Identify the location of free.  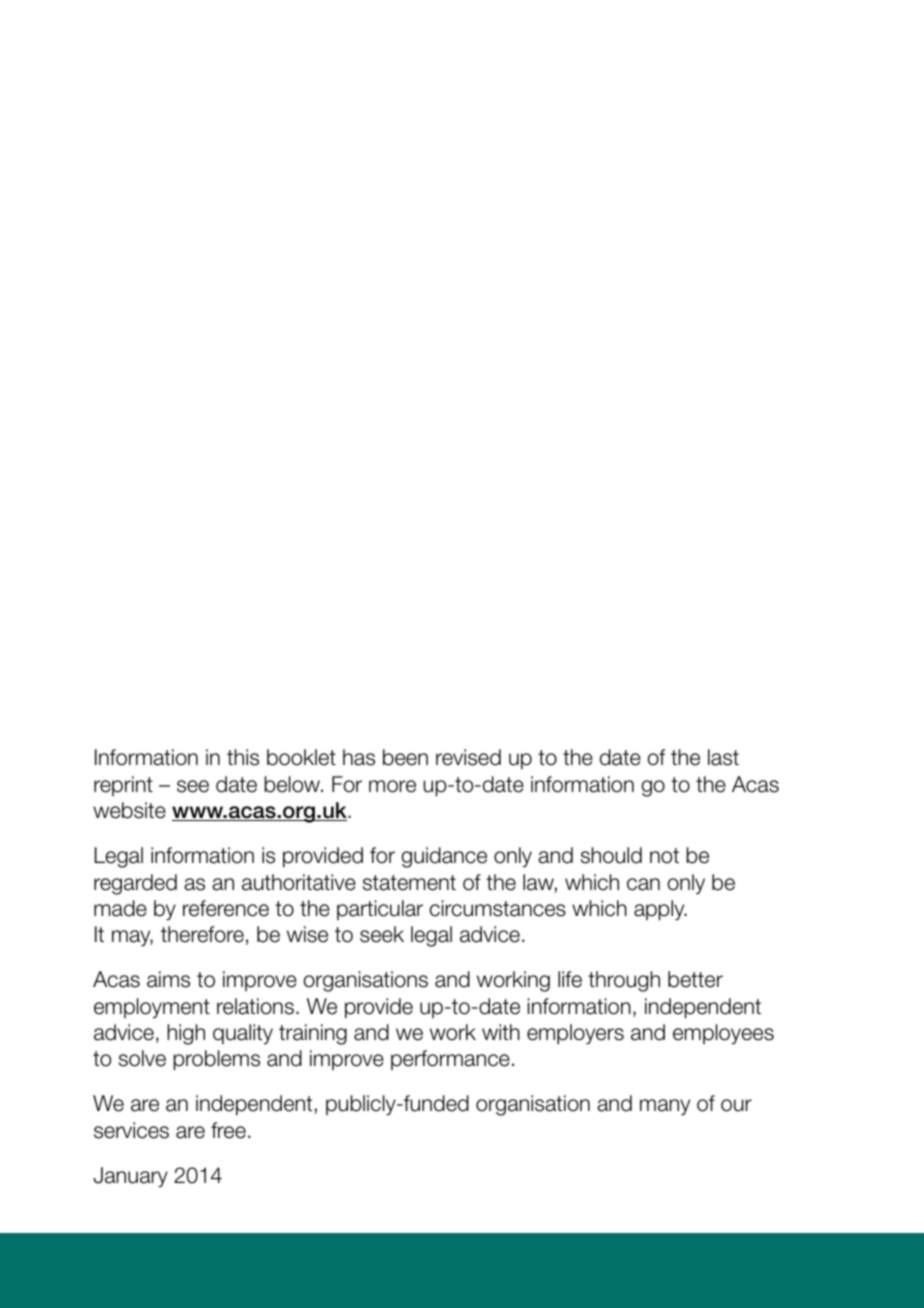
(228, 1130).
